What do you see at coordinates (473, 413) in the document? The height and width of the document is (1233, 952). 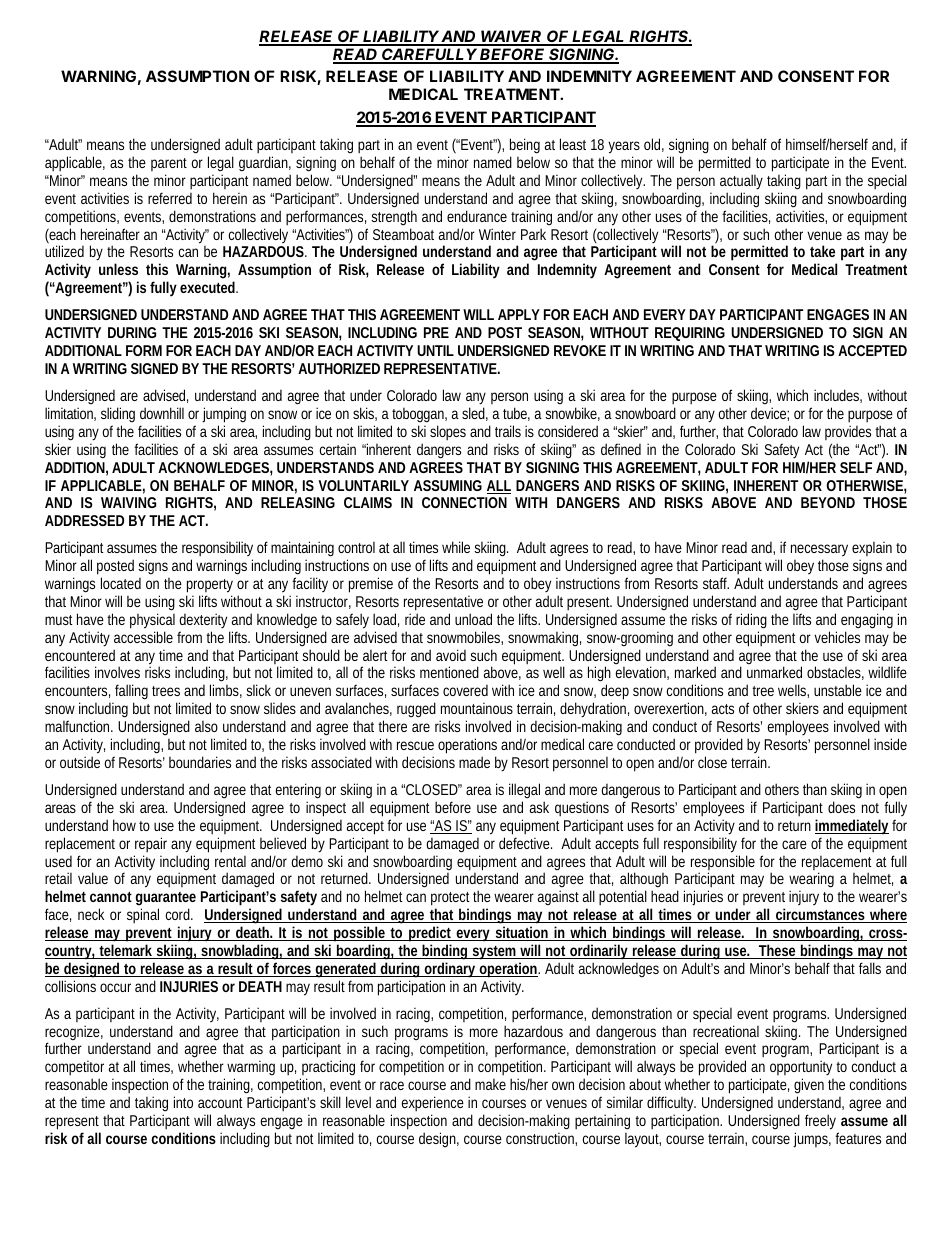 I see `sled` at bounding box center [473, 413].
